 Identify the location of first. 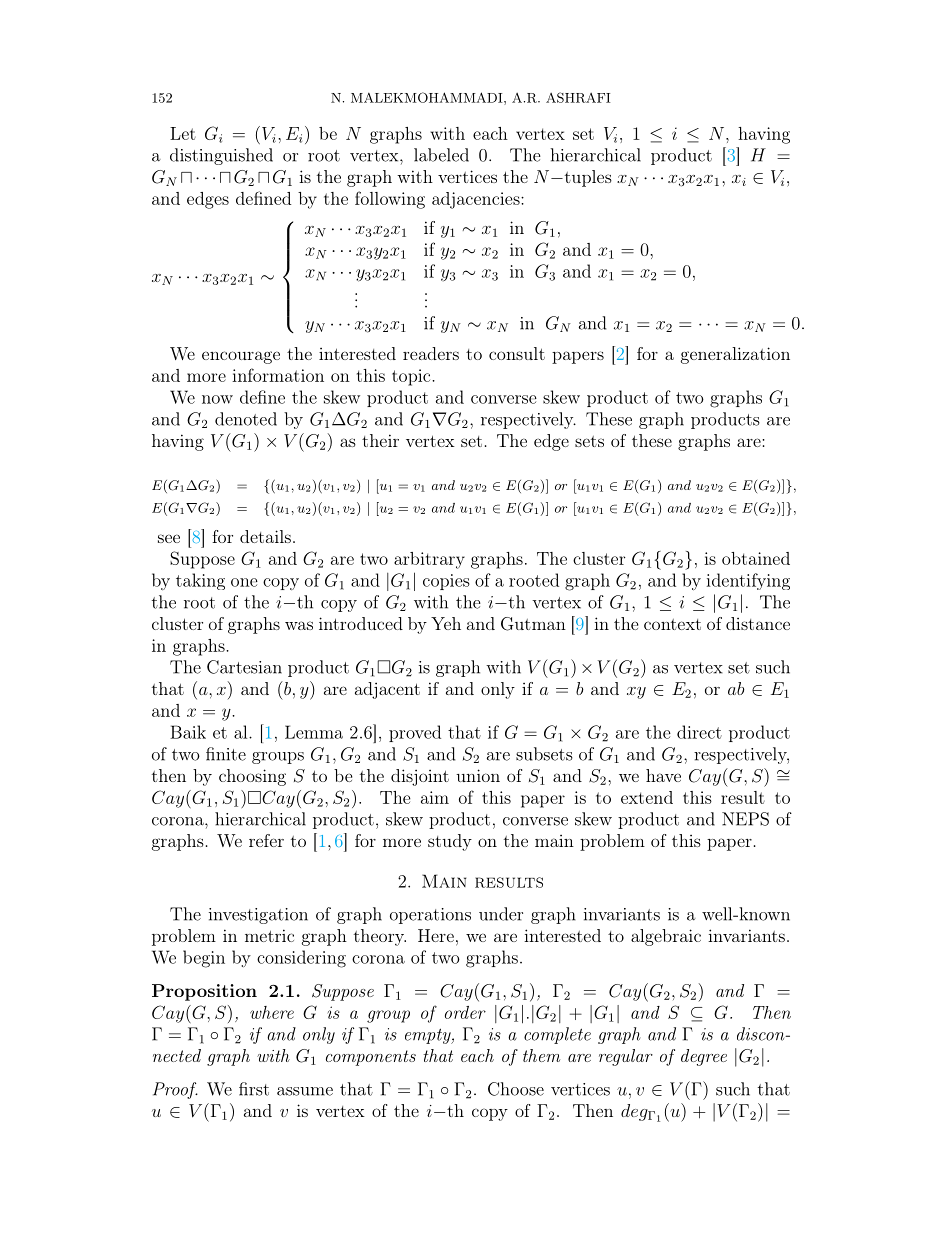
(254, 1089).
